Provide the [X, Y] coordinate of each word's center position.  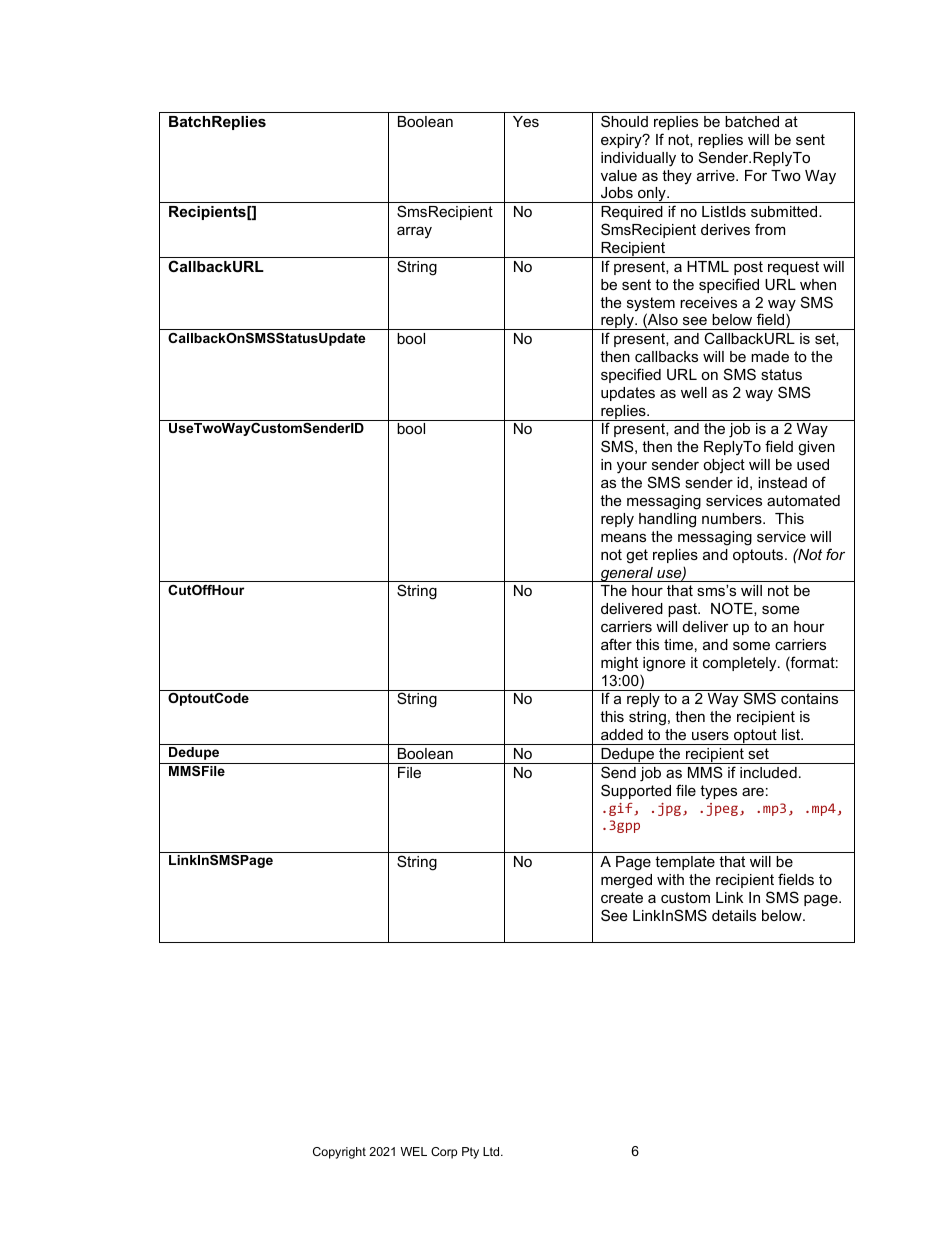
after [616, 644]
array [414, 232]
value [619, 175]
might [619, 664]
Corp [444, 1153]
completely [741, 664]
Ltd [492, 1151]
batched [752, 121]
